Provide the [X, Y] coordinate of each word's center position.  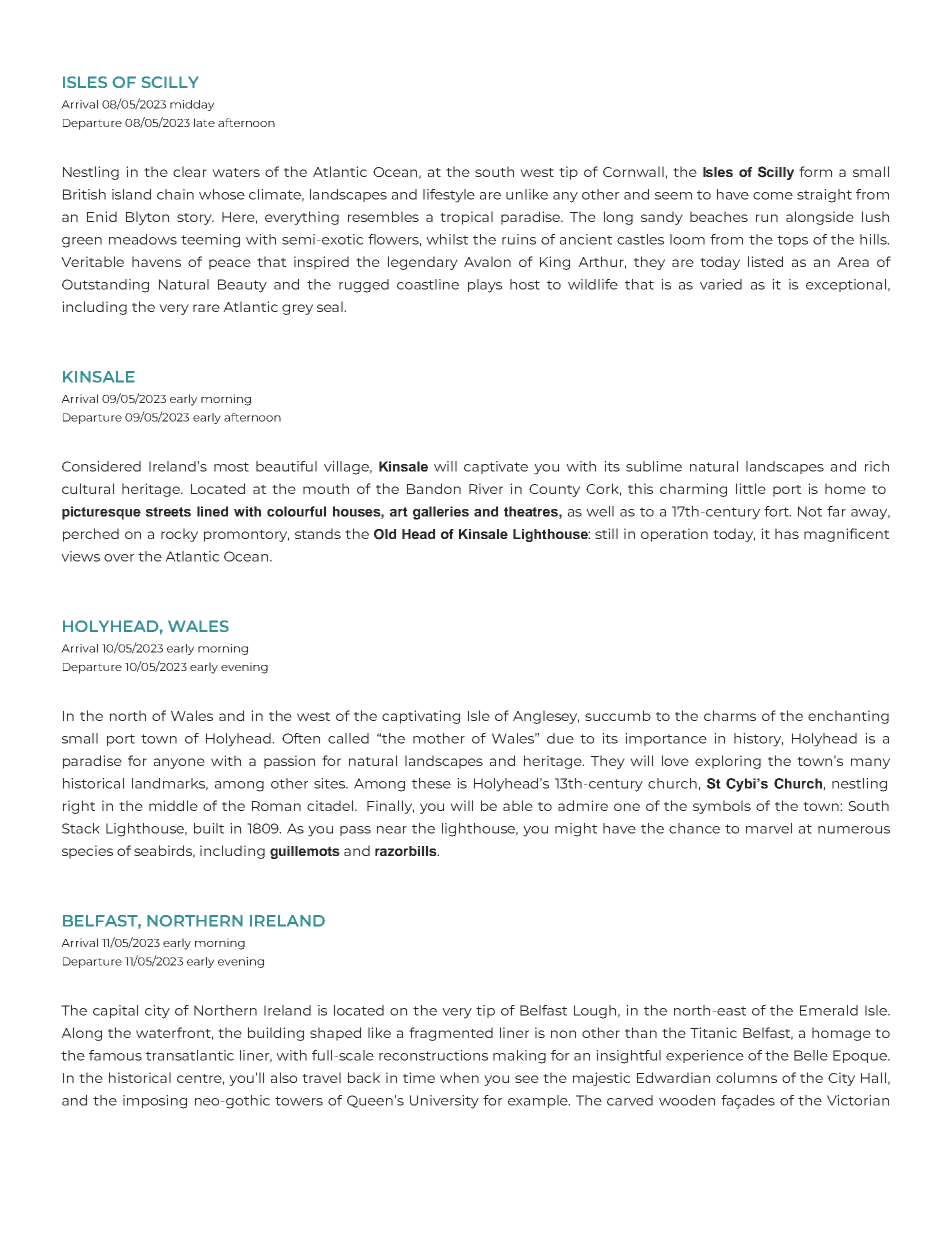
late [204, 122]
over [119, 558]
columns [746, 1077]
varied [721, 284]
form [815, 171]
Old [385, 534]
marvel [769, 828]
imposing [155, 1102]
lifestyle [449, 196]
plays [485, 286]
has [787, 533]
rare [206, 308]
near [392, 830]
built [209, 828]
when [459, 1077]
